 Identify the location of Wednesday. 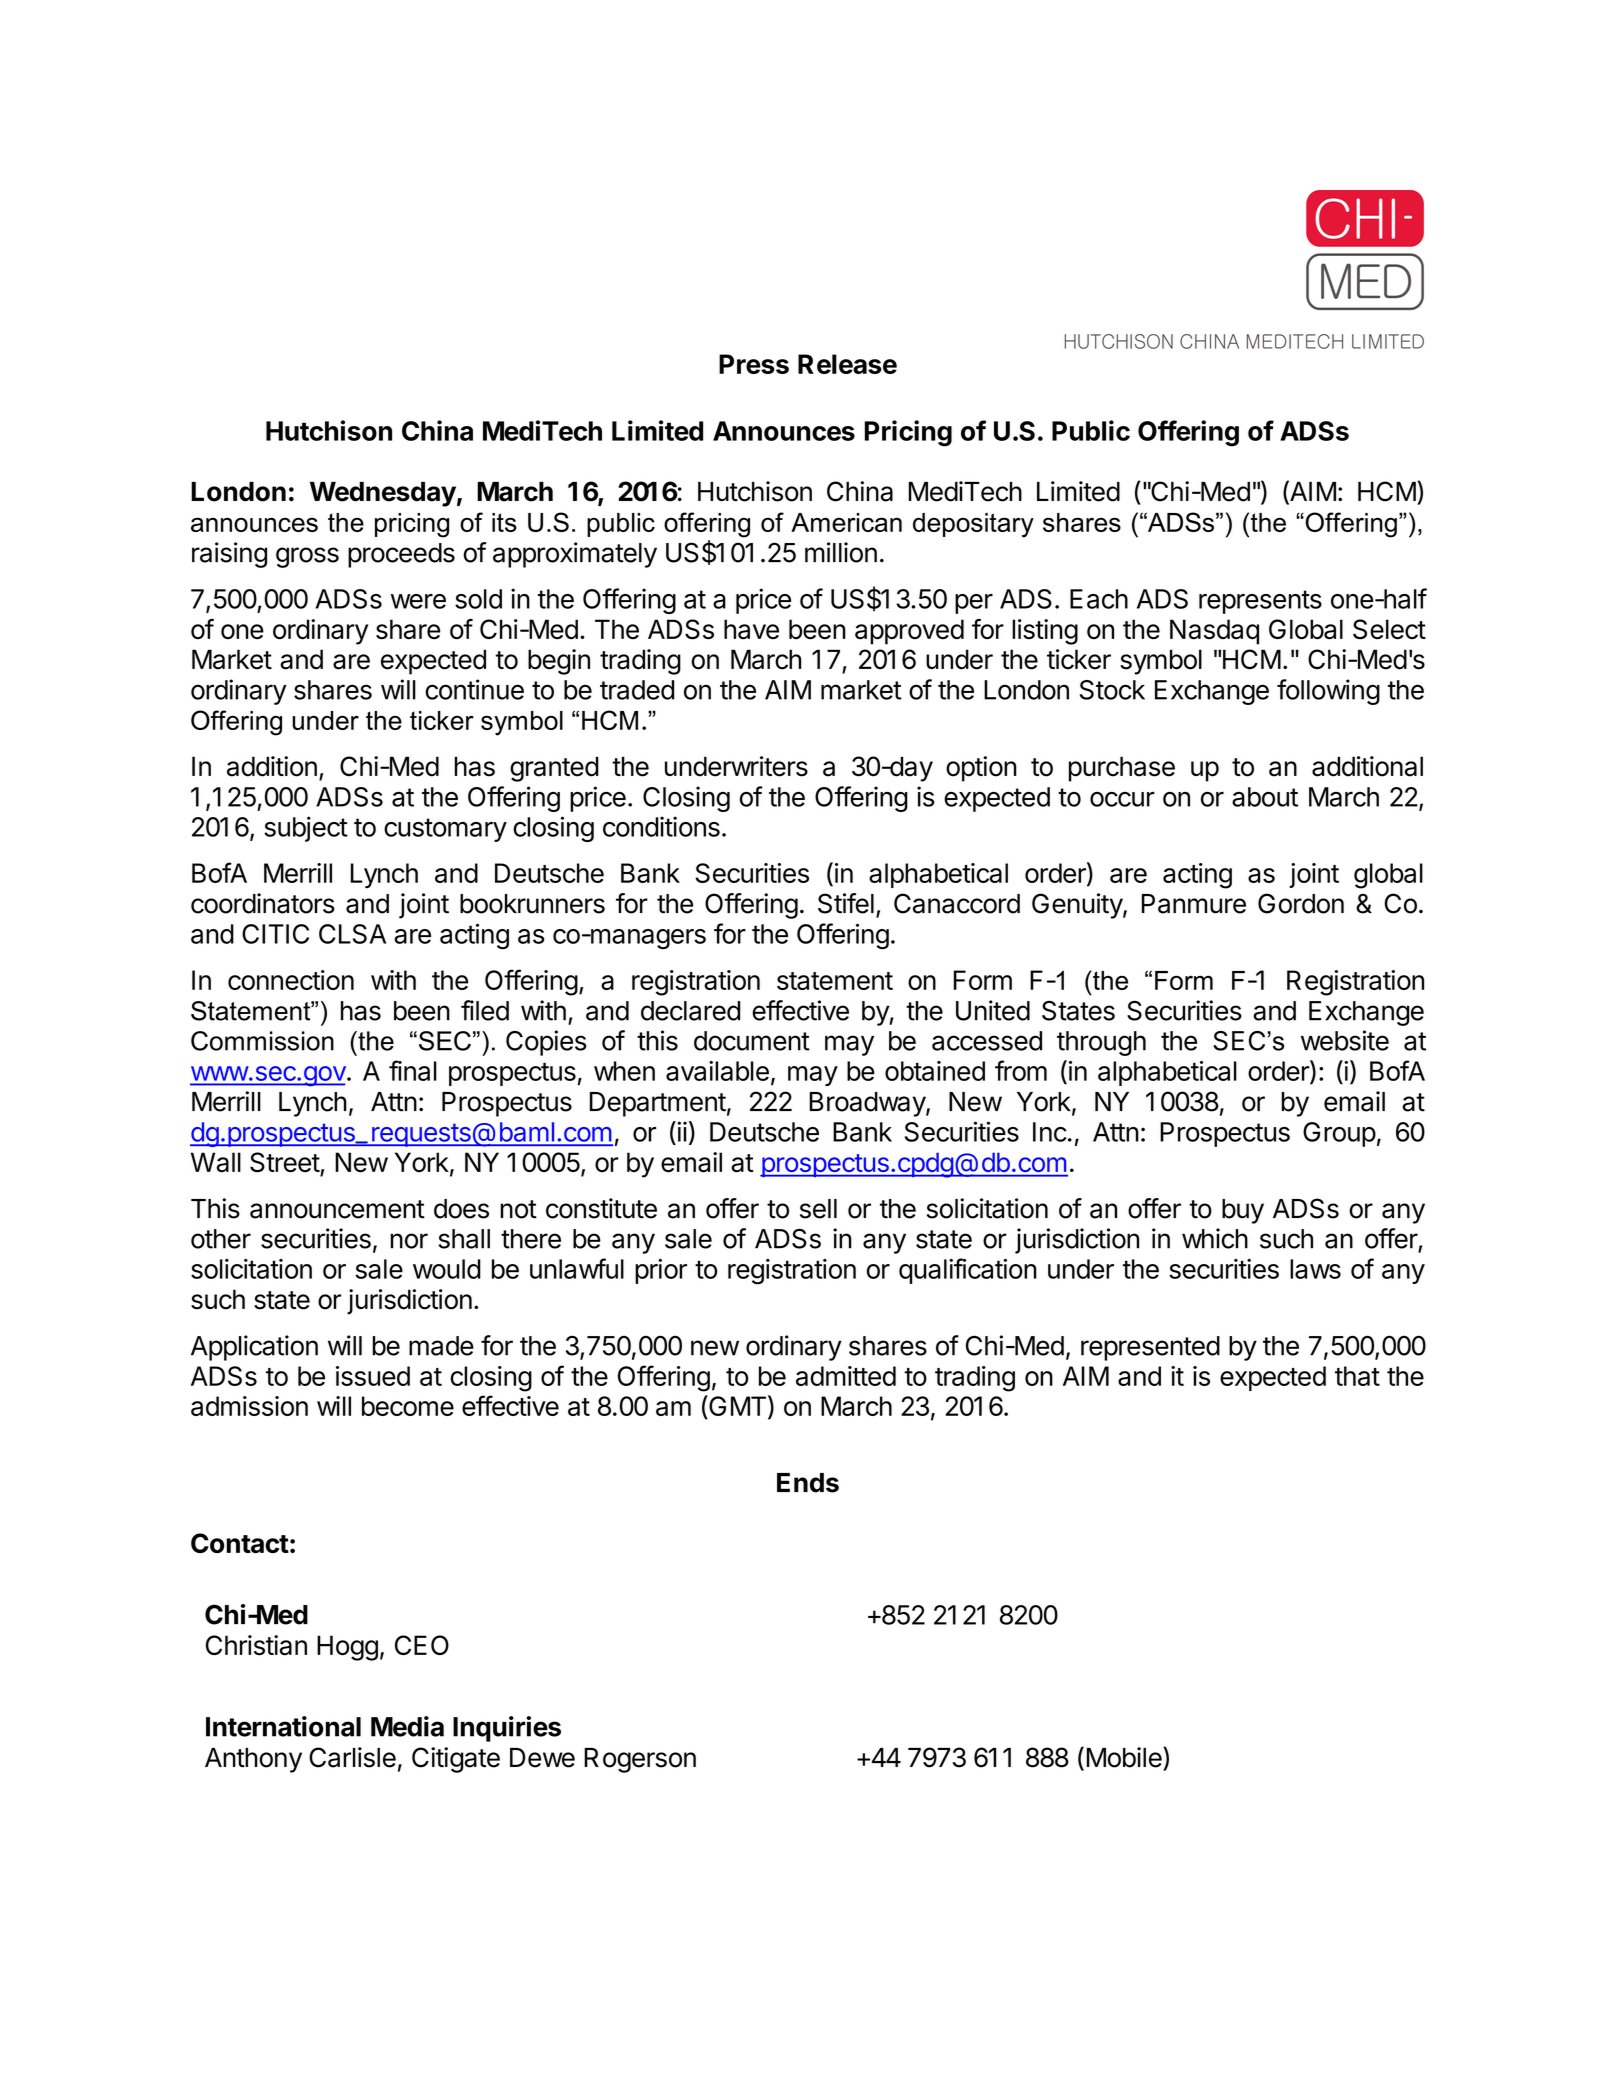
(383, 494).
